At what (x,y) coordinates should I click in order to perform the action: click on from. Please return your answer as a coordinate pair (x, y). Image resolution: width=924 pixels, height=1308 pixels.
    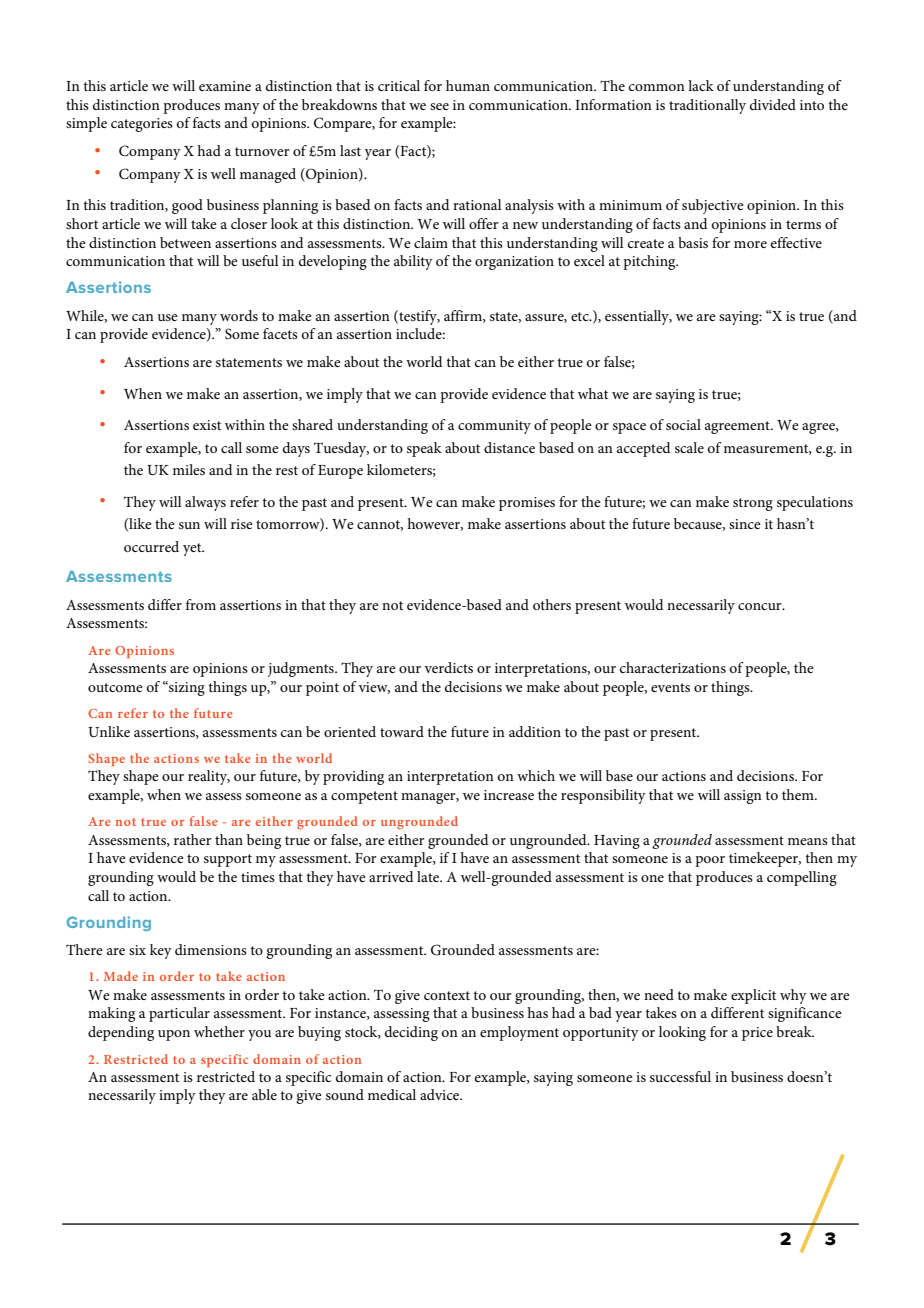
    Looking at the image, I should click on (201, 604).
